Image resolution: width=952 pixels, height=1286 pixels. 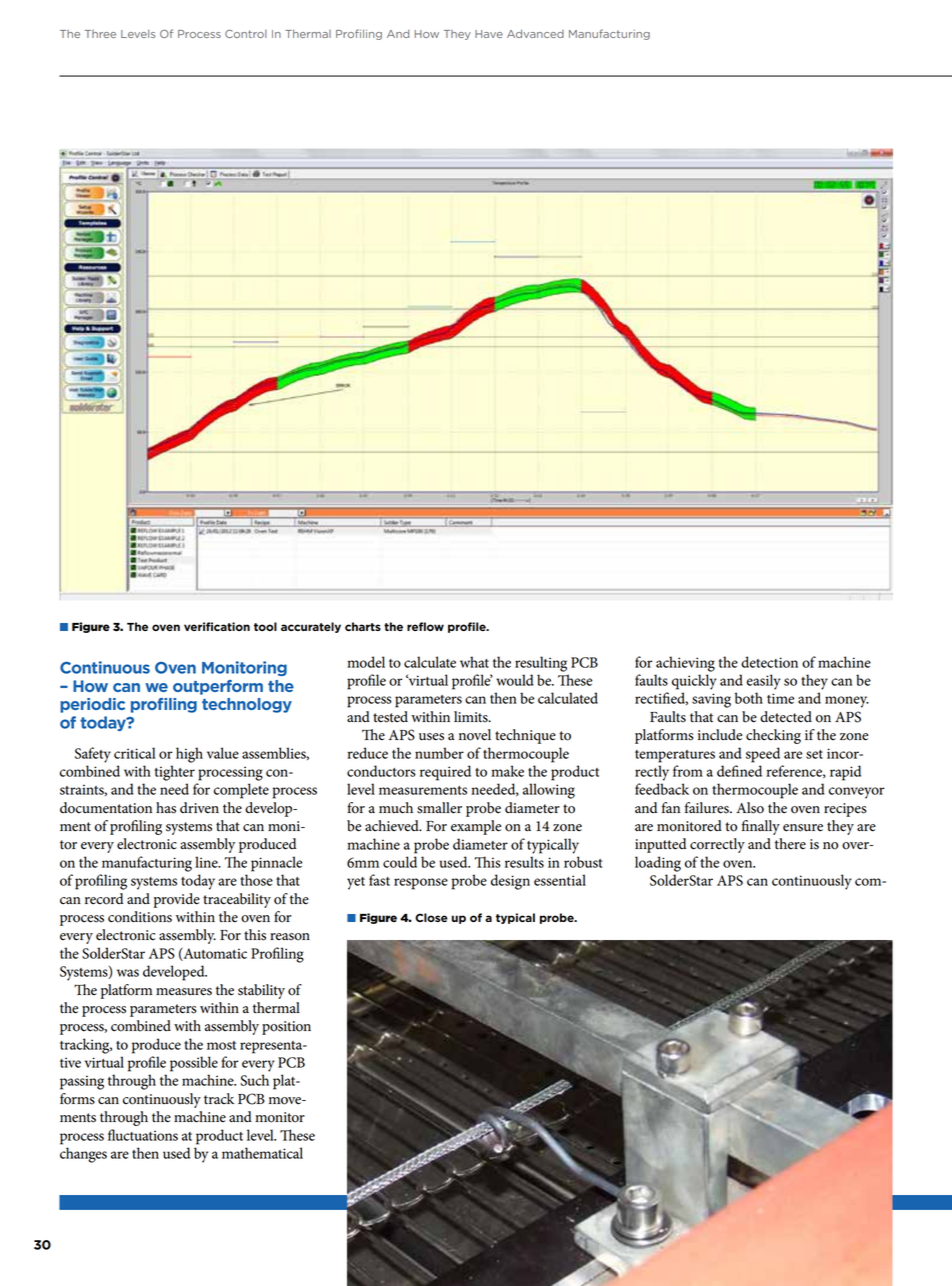 What do you see at coordinates (472, 717) in the page?
I see `limits` at bounding box center [472, 717].
